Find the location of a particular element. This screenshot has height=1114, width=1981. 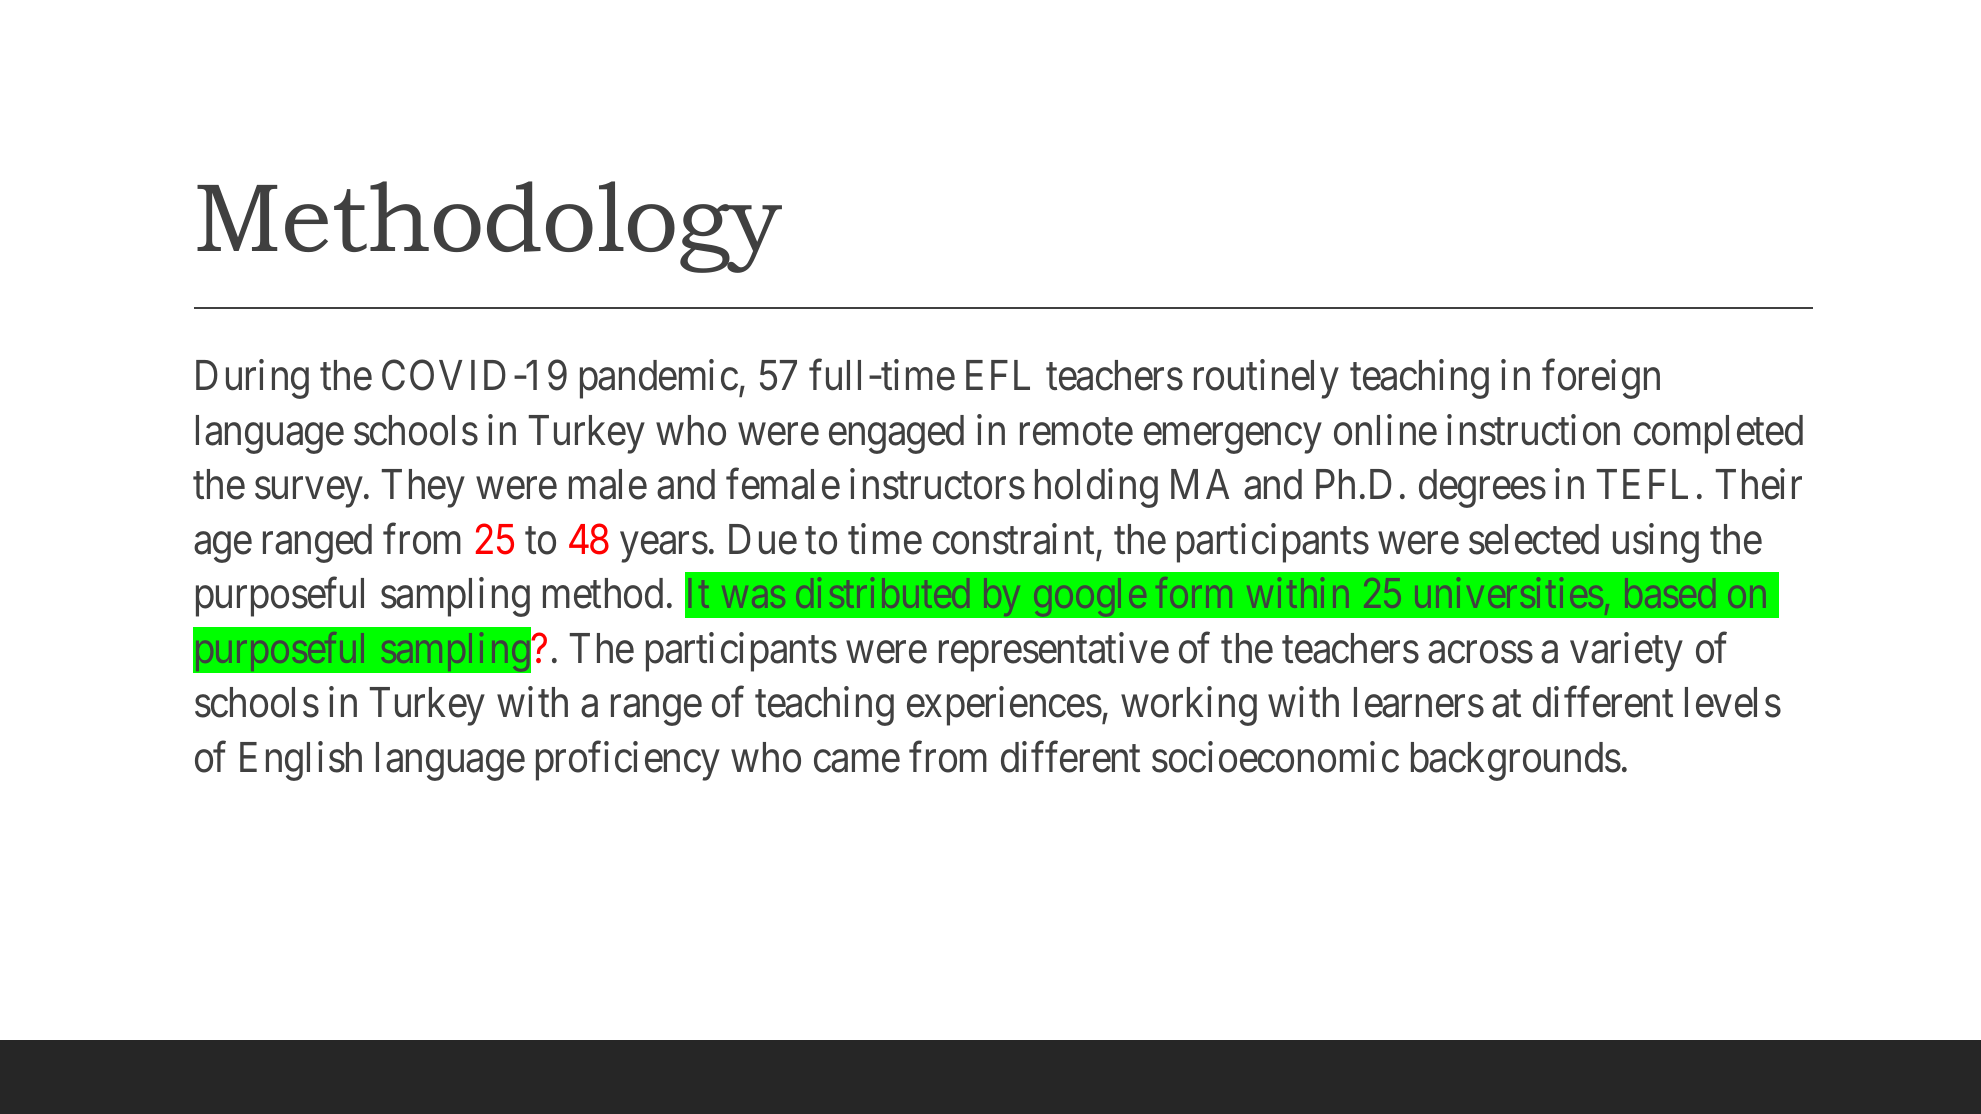

English is located at coordinates (301, 761).
